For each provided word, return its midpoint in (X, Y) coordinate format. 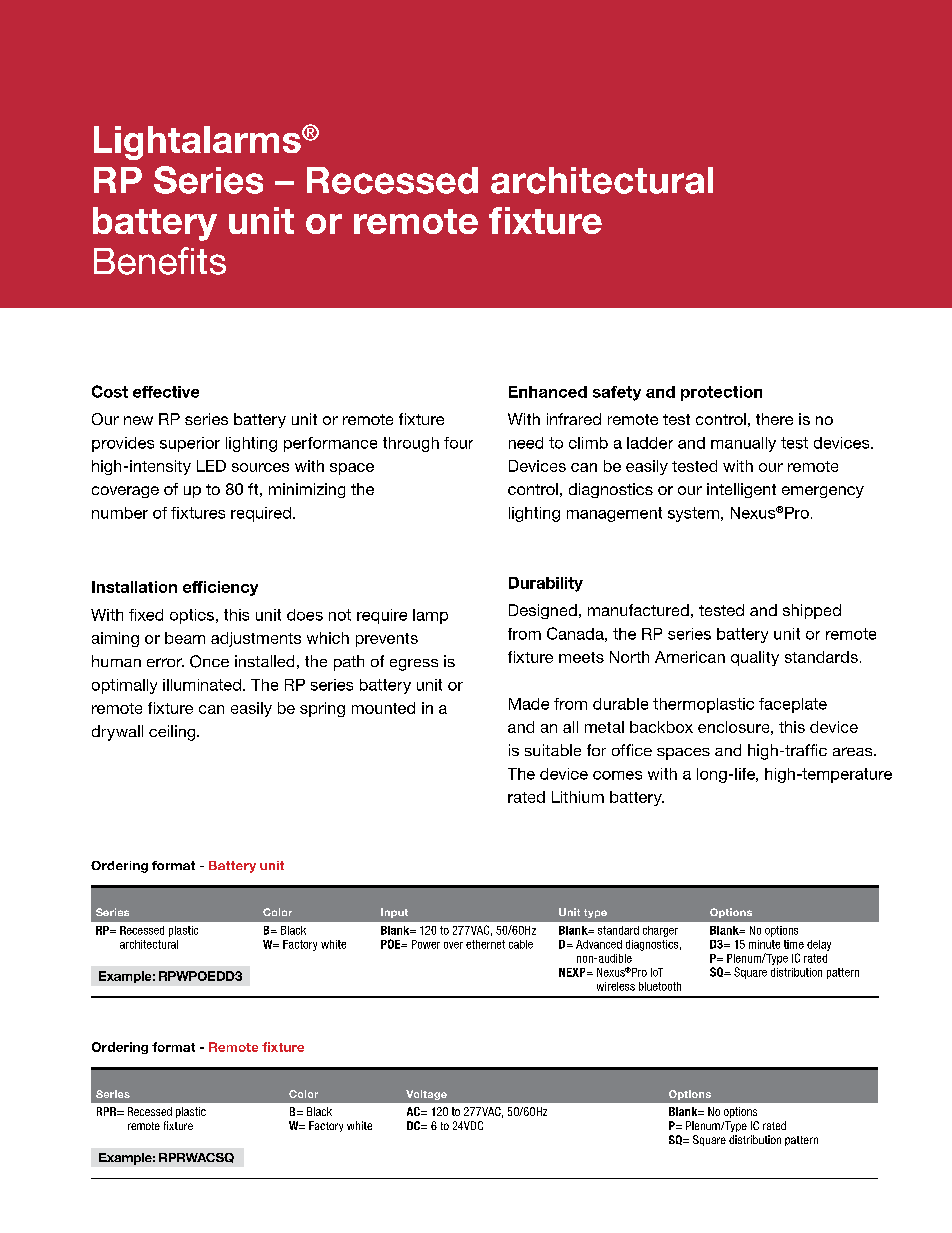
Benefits (160, 261)
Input (394, 913)
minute (764, 944)
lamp (430, 616)
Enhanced (548, 392)
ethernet (485, 944)
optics (193, 616)
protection (721, 393)
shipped (812, 611)
